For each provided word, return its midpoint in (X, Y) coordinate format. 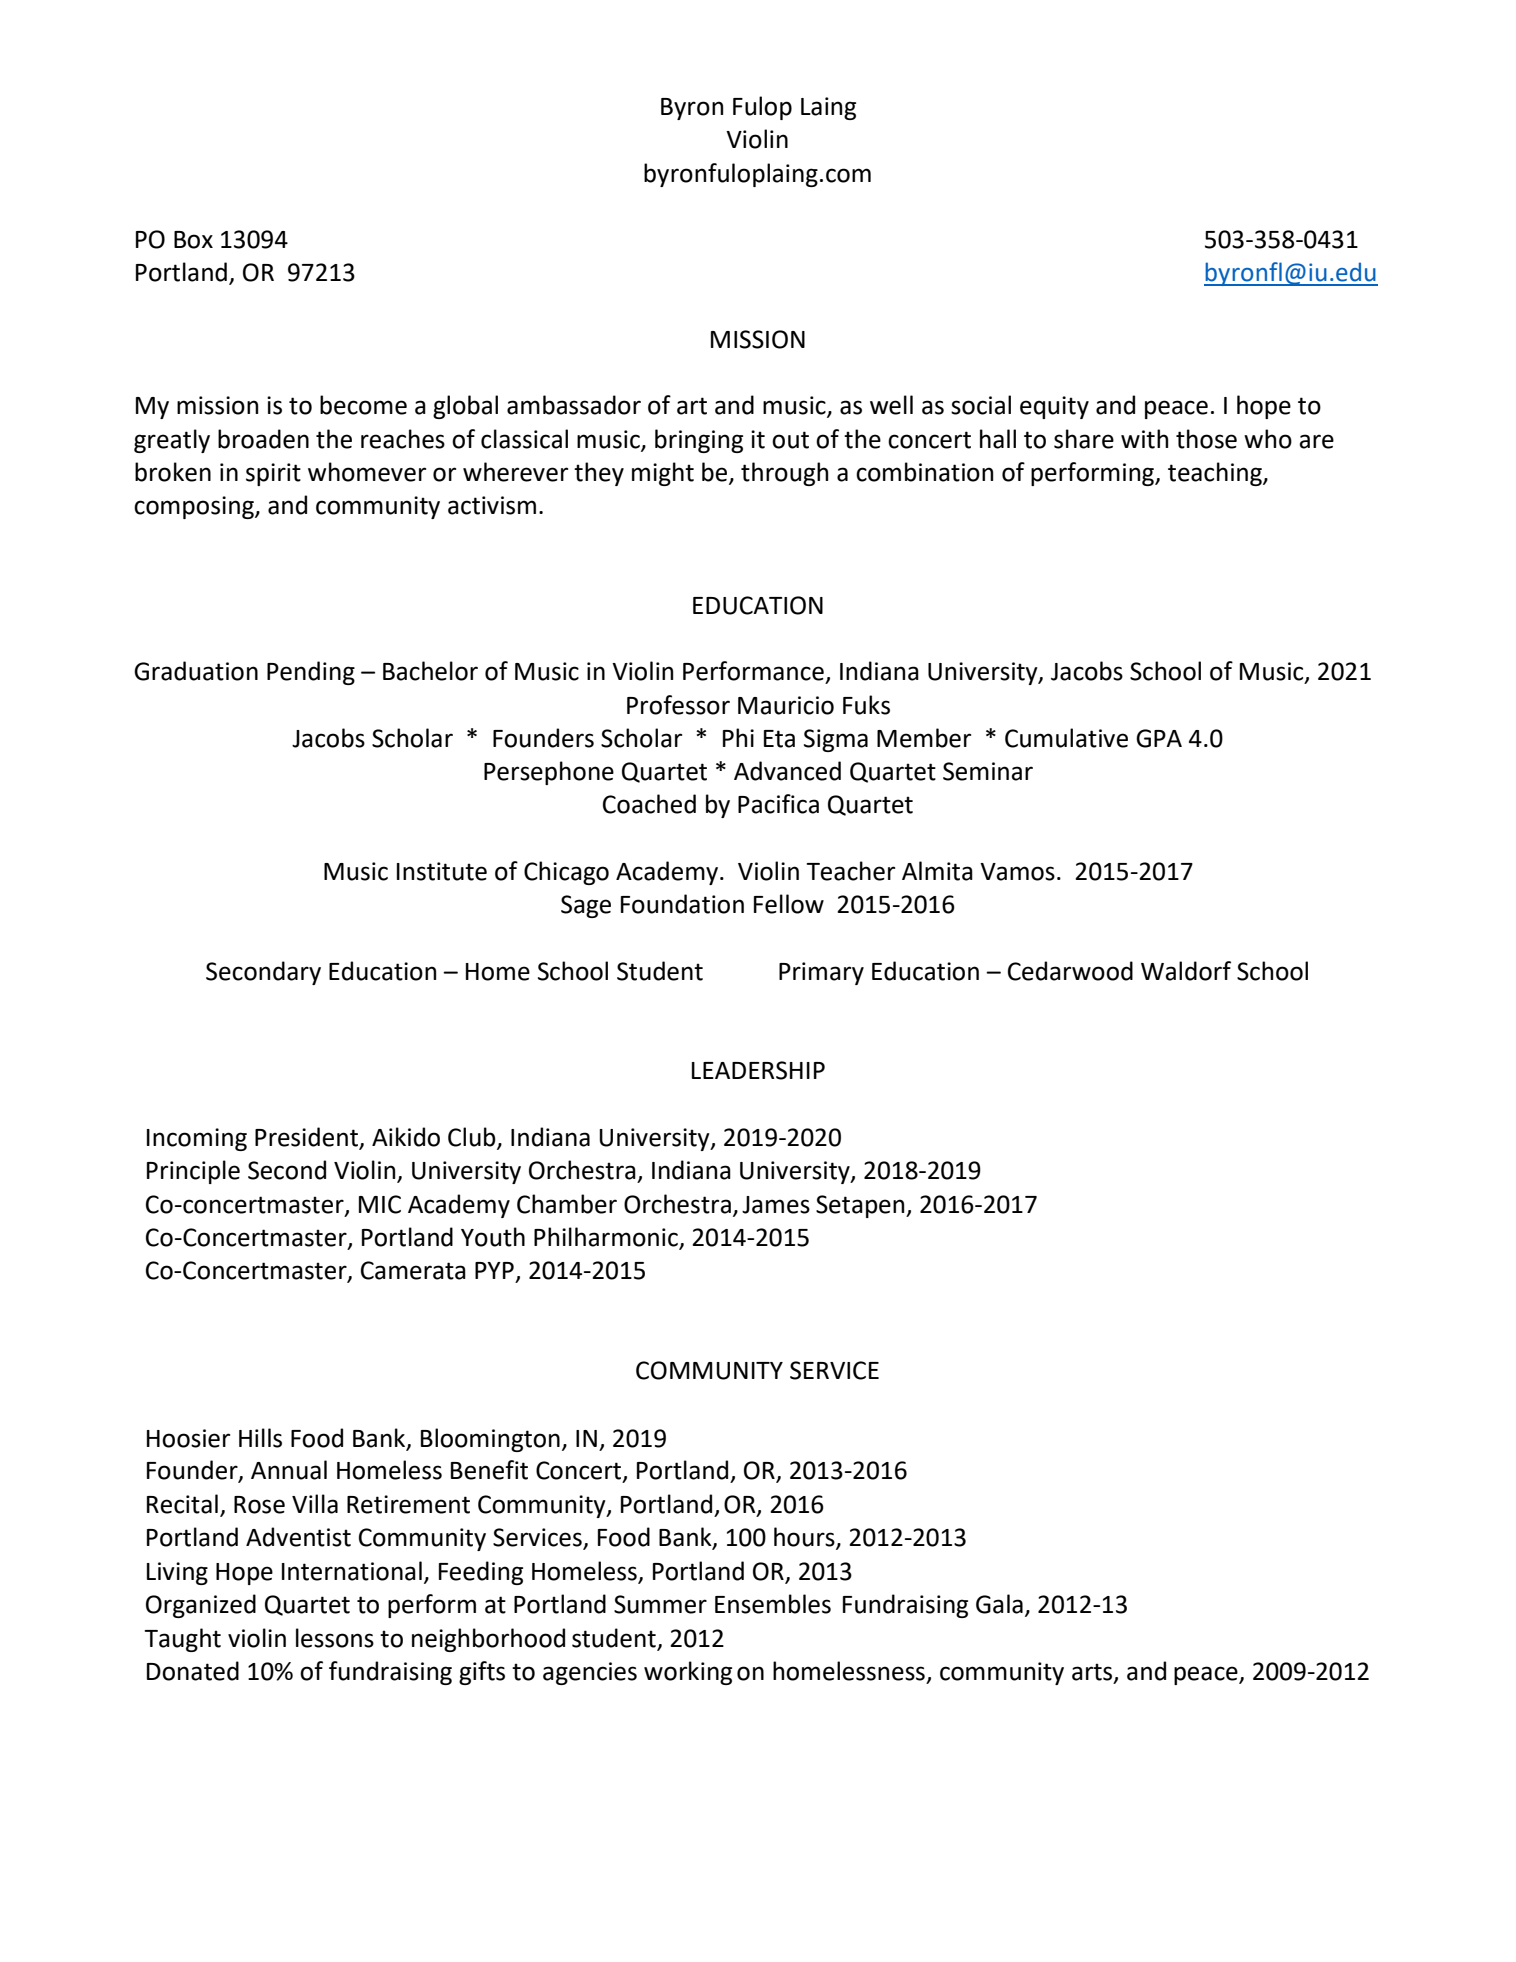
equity (1054, 407)
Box (193, 240)
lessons (335, 1638)
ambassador (574, 405)
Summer (660, 1604)
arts (1093, 1673)
